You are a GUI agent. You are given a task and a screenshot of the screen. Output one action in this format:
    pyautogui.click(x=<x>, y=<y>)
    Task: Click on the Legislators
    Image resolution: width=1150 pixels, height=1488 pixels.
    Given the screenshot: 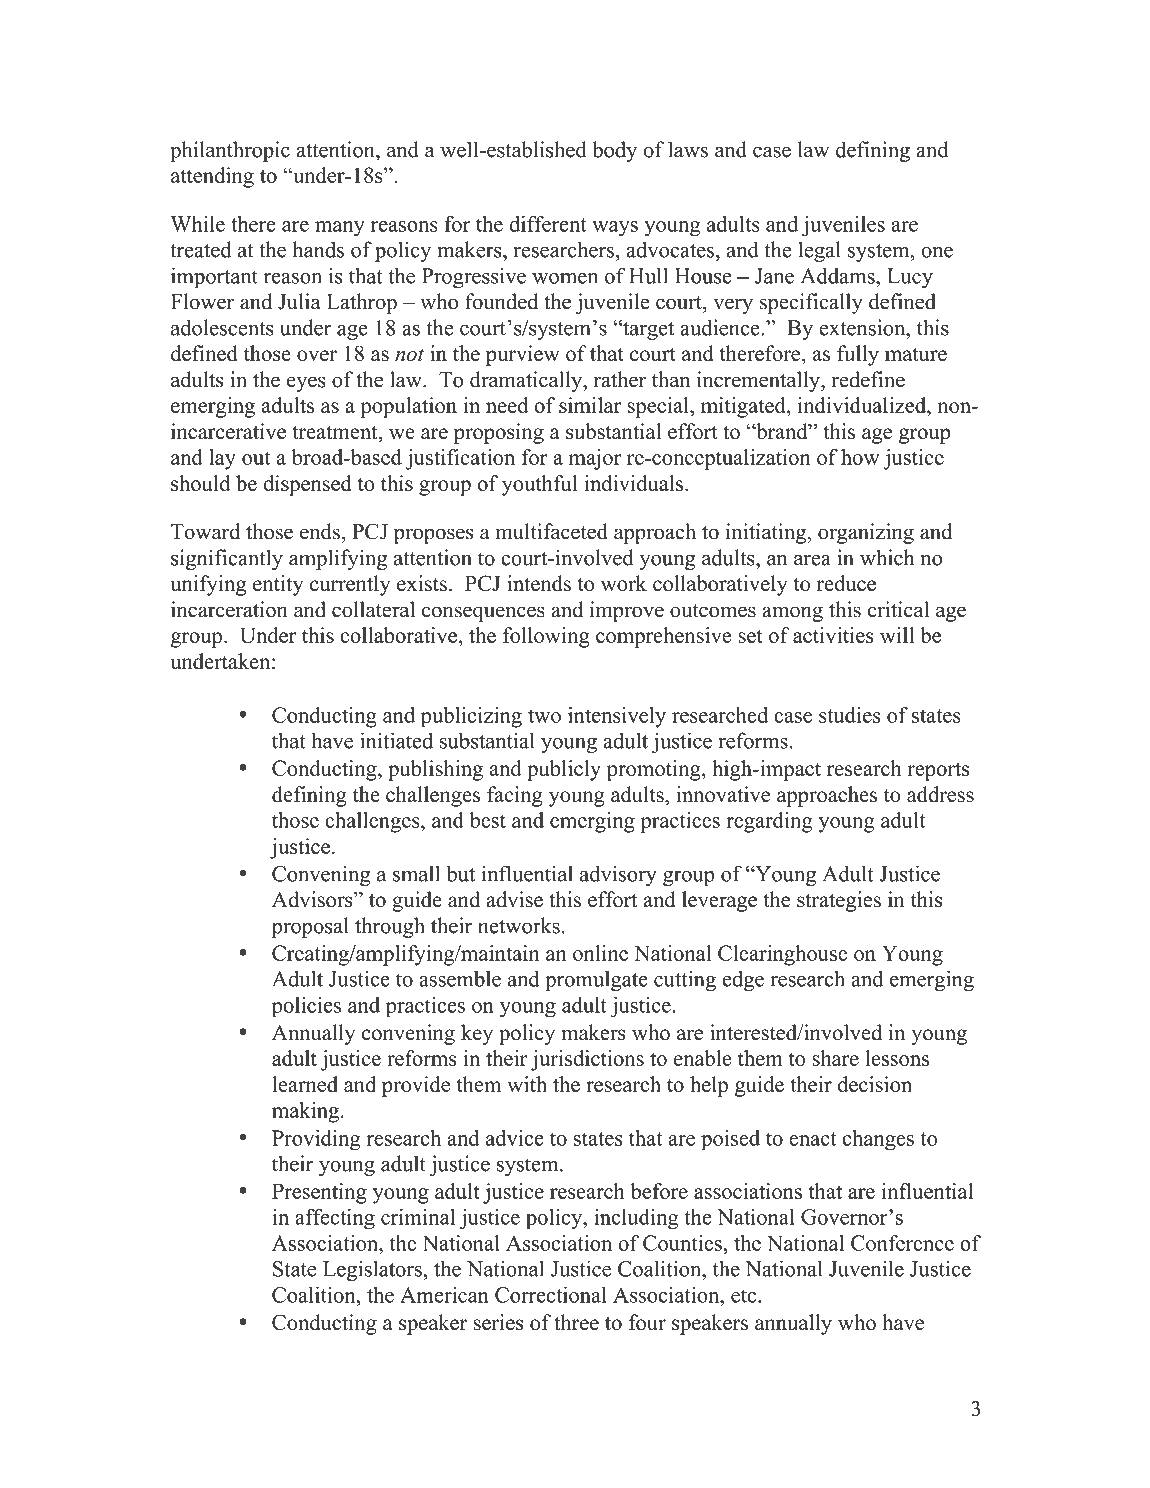 What is the action you would take?
    pyautogui.click(x=373, y=1270)
